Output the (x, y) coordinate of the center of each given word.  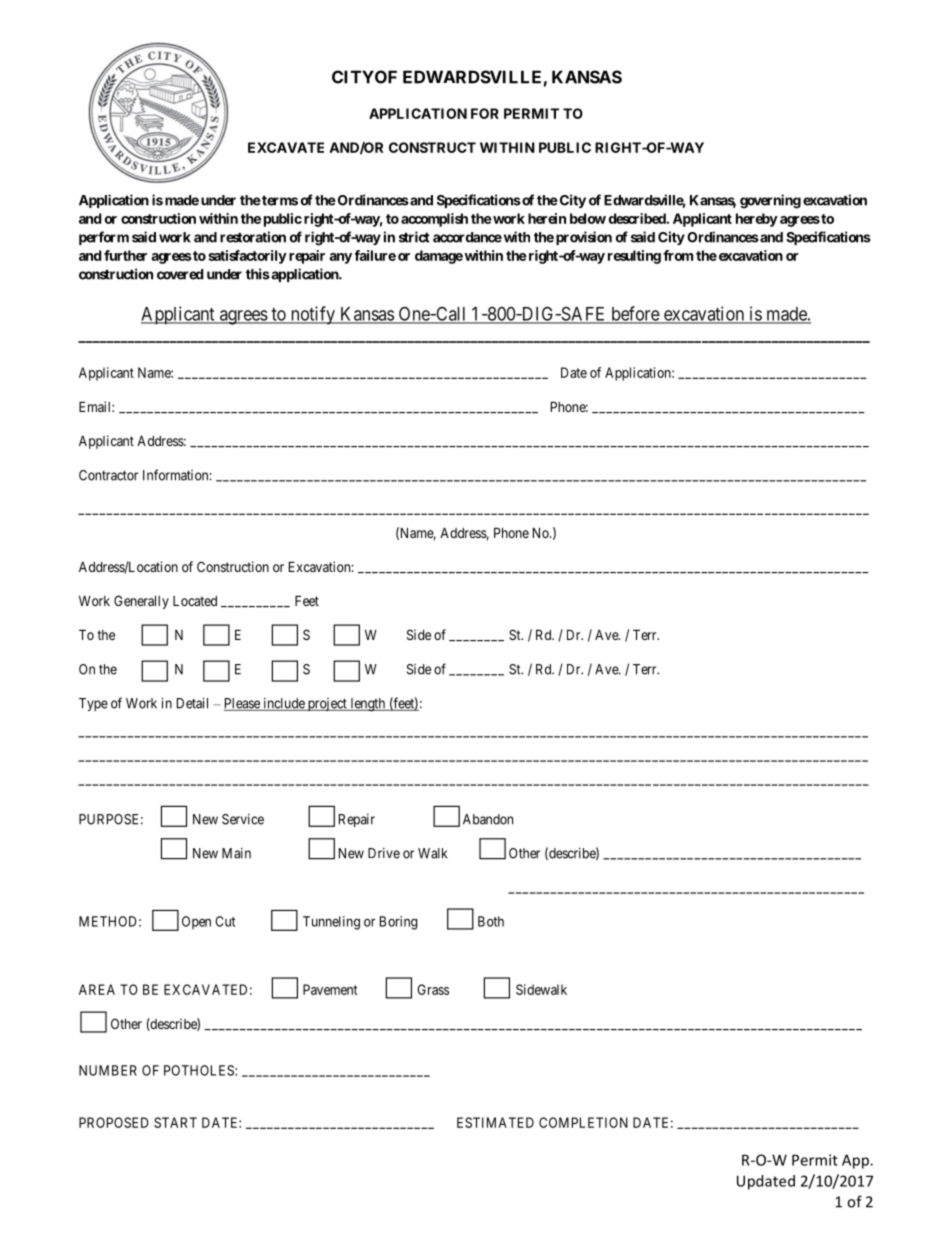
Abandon (488, 819)
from (678, 255)
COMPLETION (583, 1122)
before (635, 314)
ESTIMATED (495, 1122)
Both (491, 921)
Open (196, 923)
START (175, 1122)
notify (312, 315)
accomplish (434, 220)
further (125, 255)
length (368, 705)
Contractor (108, 475)
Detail (192, 703)
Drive (384, 853)
